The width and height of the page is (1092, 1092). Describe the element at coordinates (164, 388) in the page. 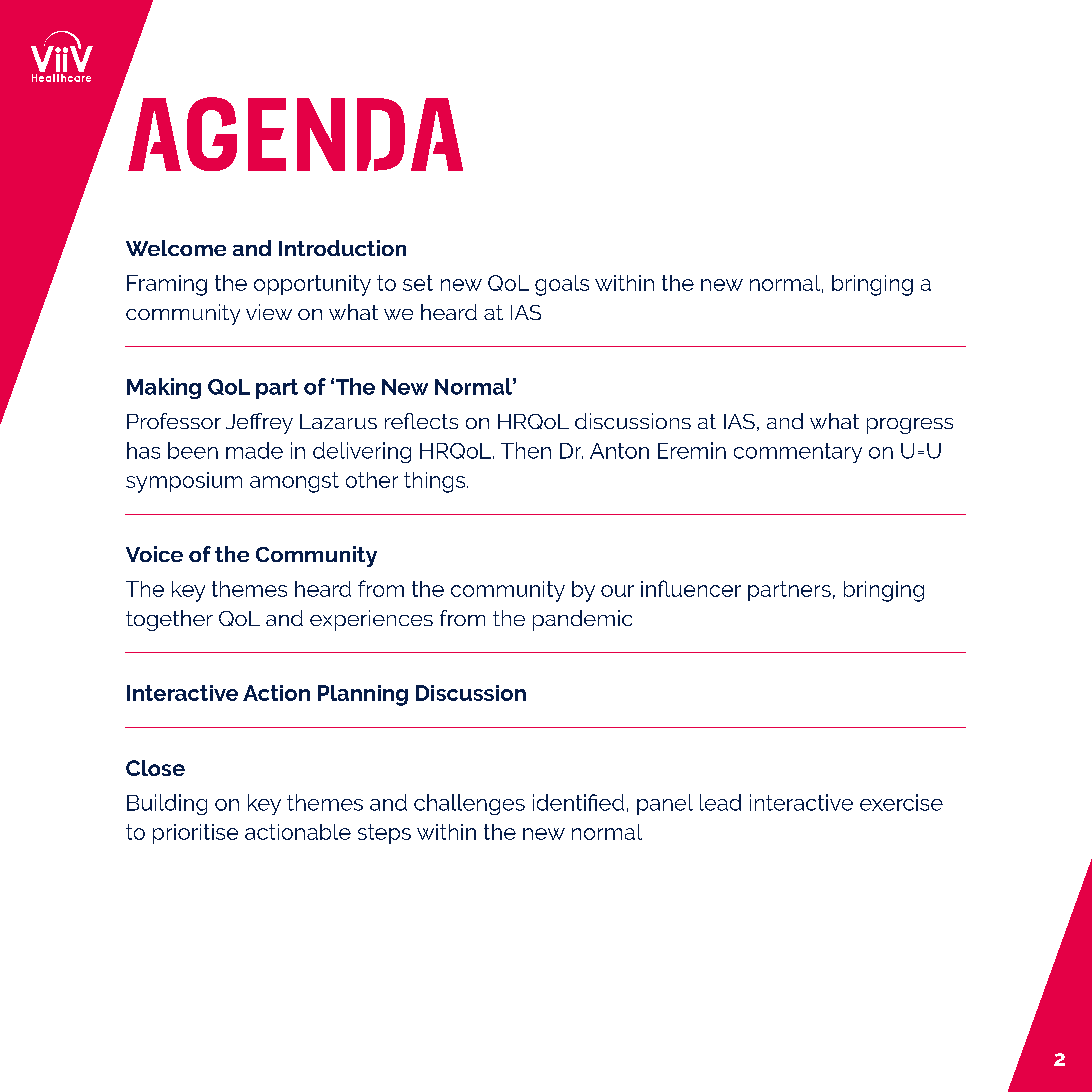

I see `Making` at that location.
